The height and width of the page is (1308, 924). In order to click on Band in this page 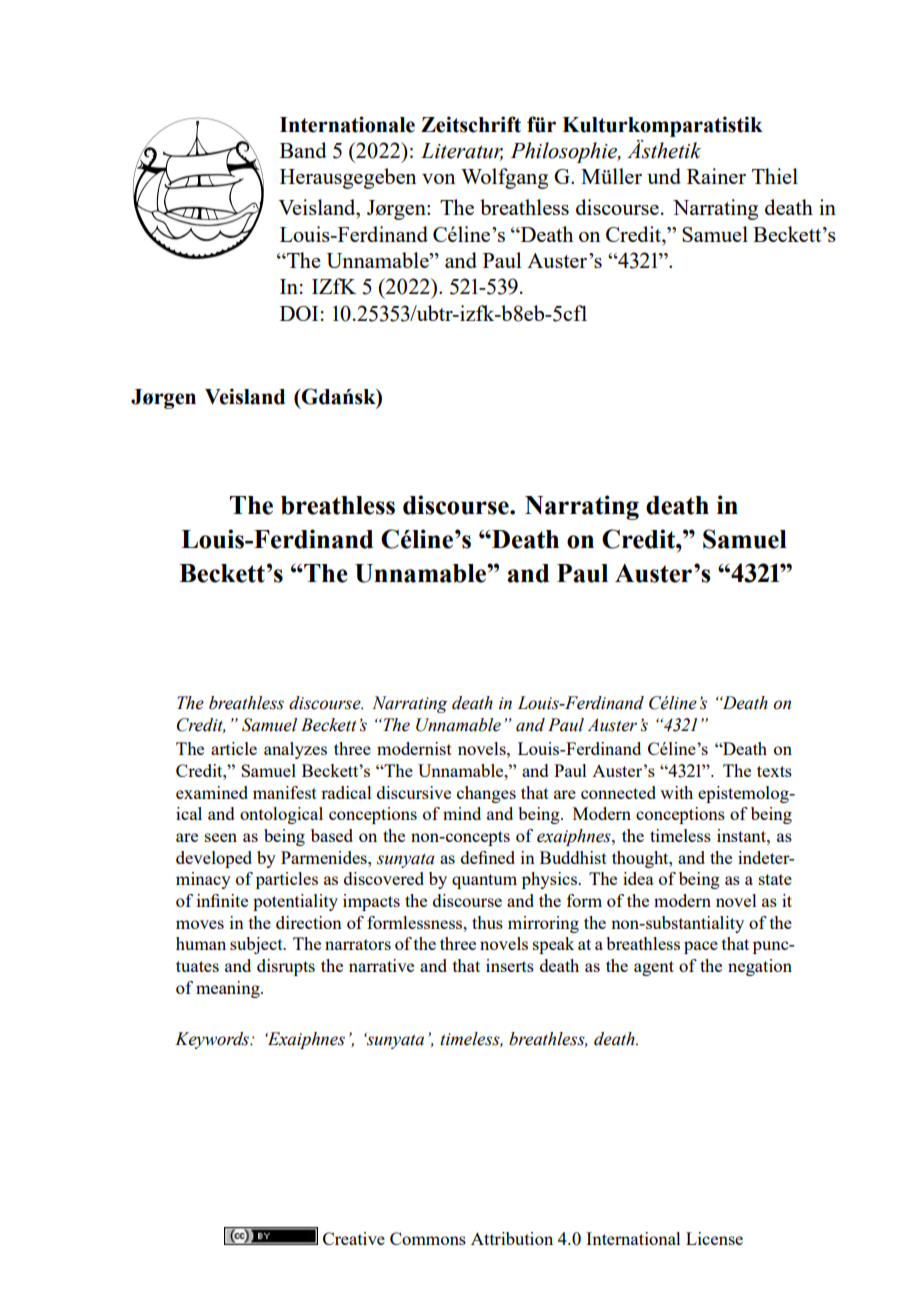, I will do `click(303, 150)`.
